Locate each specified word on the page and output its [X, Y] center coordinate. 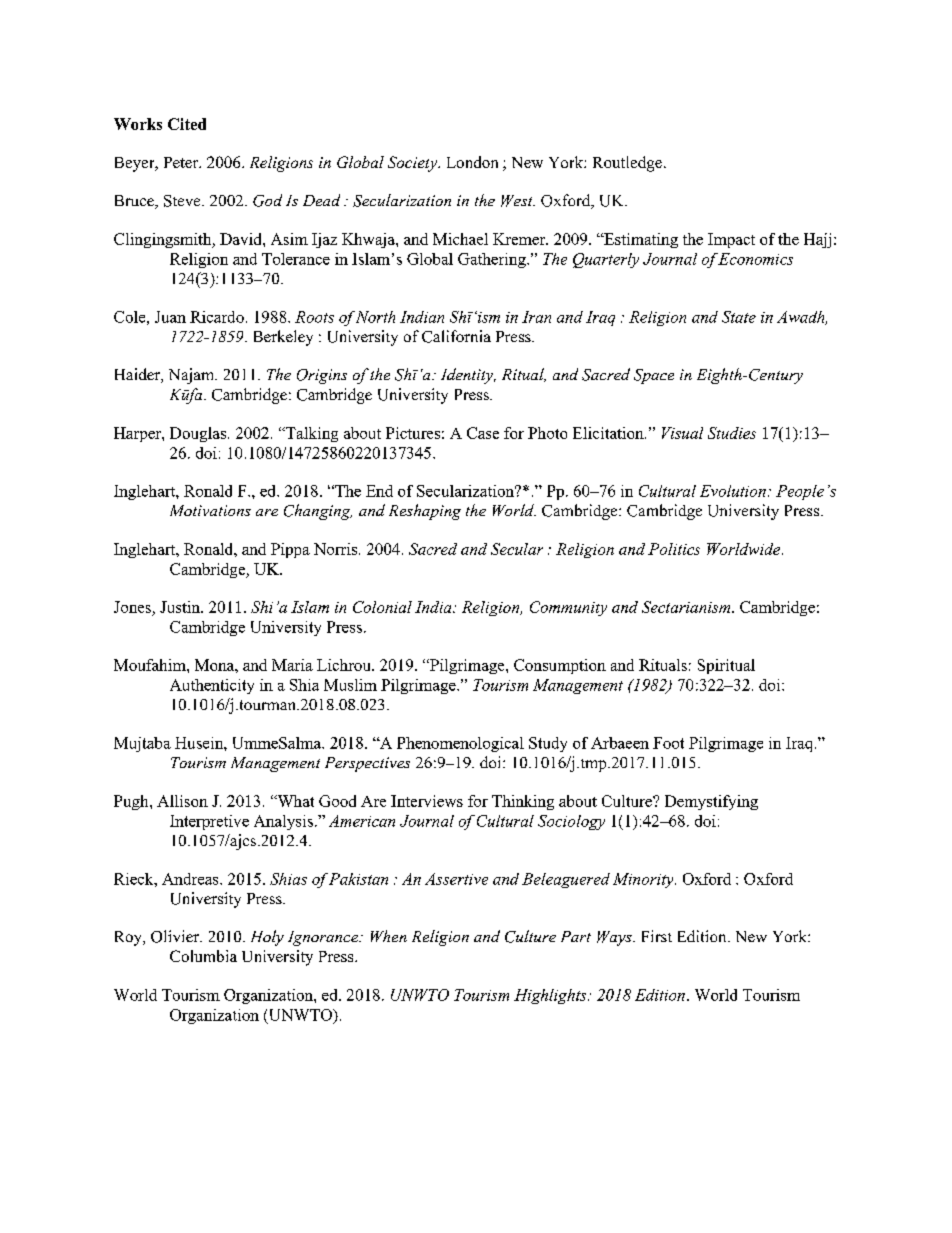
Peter [182, 162]
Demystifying [711, 802]
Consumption [560, 666]
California [456, 336]
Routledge [627, 164]
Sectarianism [687, 607]
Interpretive [209, 822]
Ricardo [217, 317]
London [472, 162]
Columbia [203, 956]
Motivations [210, 510]
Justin [181, 607]
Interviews [427, 801]
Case [483, 433]
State [739, 317]
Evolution [733, 491]
